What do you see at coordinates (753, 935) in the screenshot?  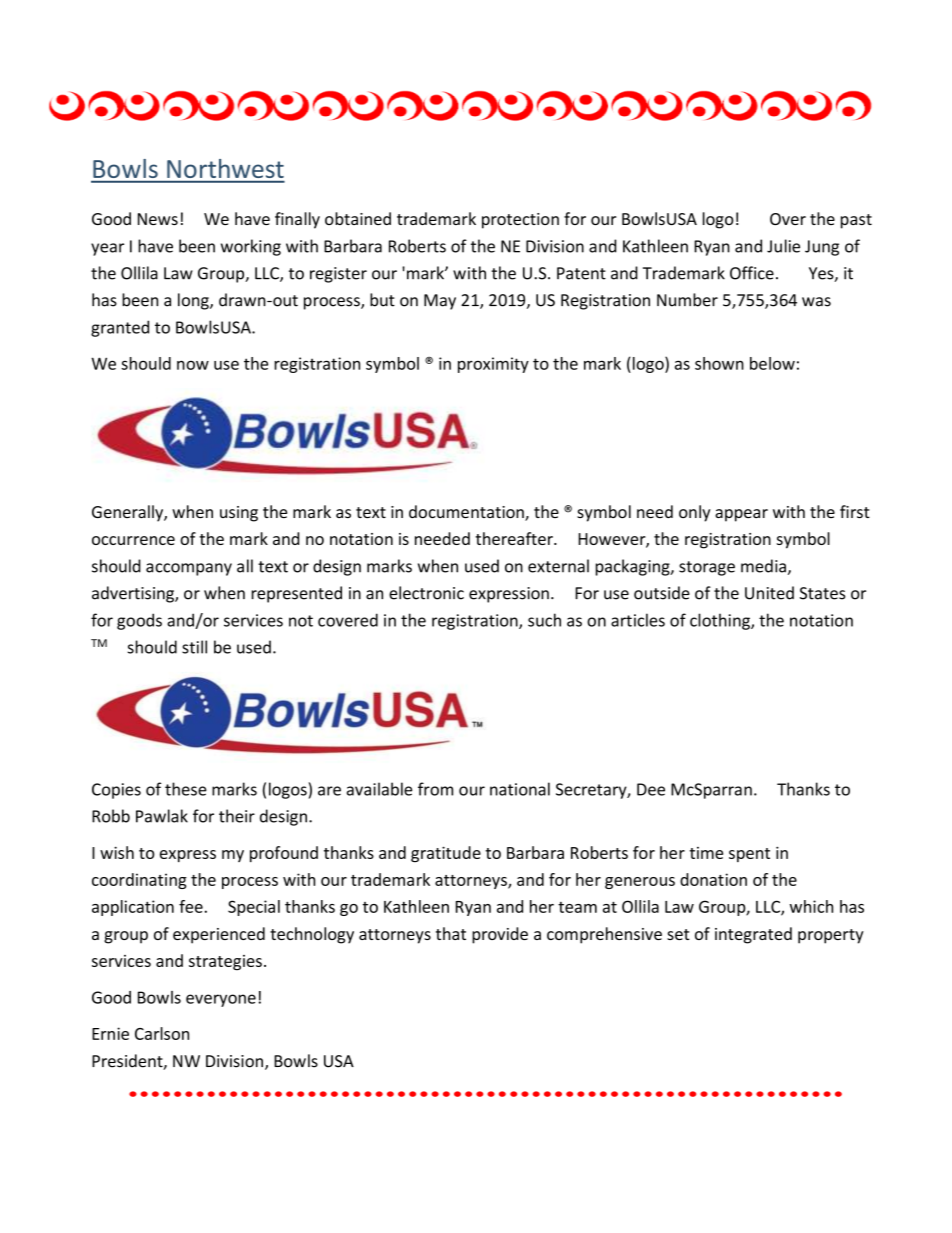 I see `integrated` at bounding box center [753, 935].
